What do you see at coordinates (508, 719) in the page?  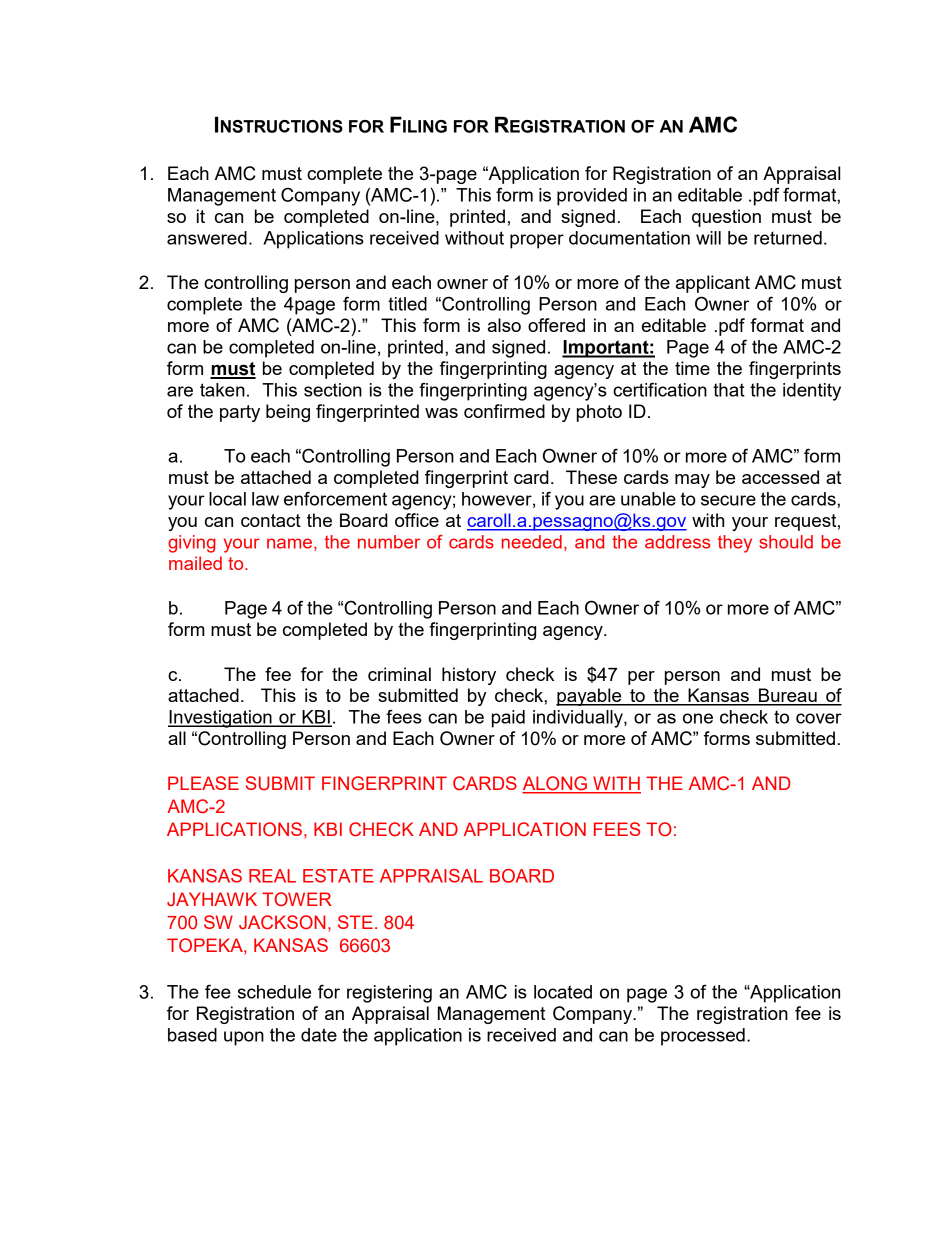 I see `paid` at bounding box center [508, 719].
